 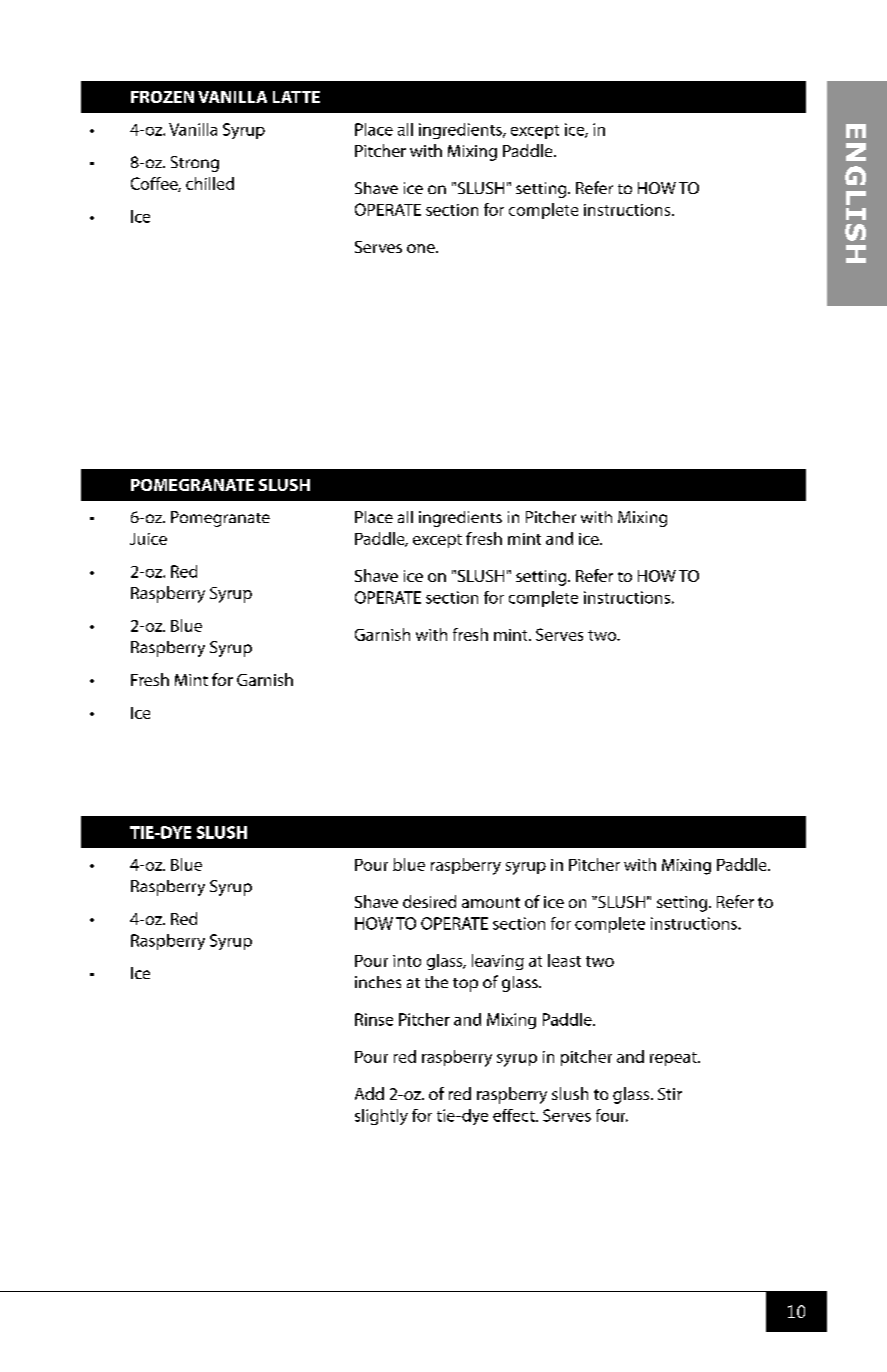 I want to click on desired, so click(x=429, y=901).
